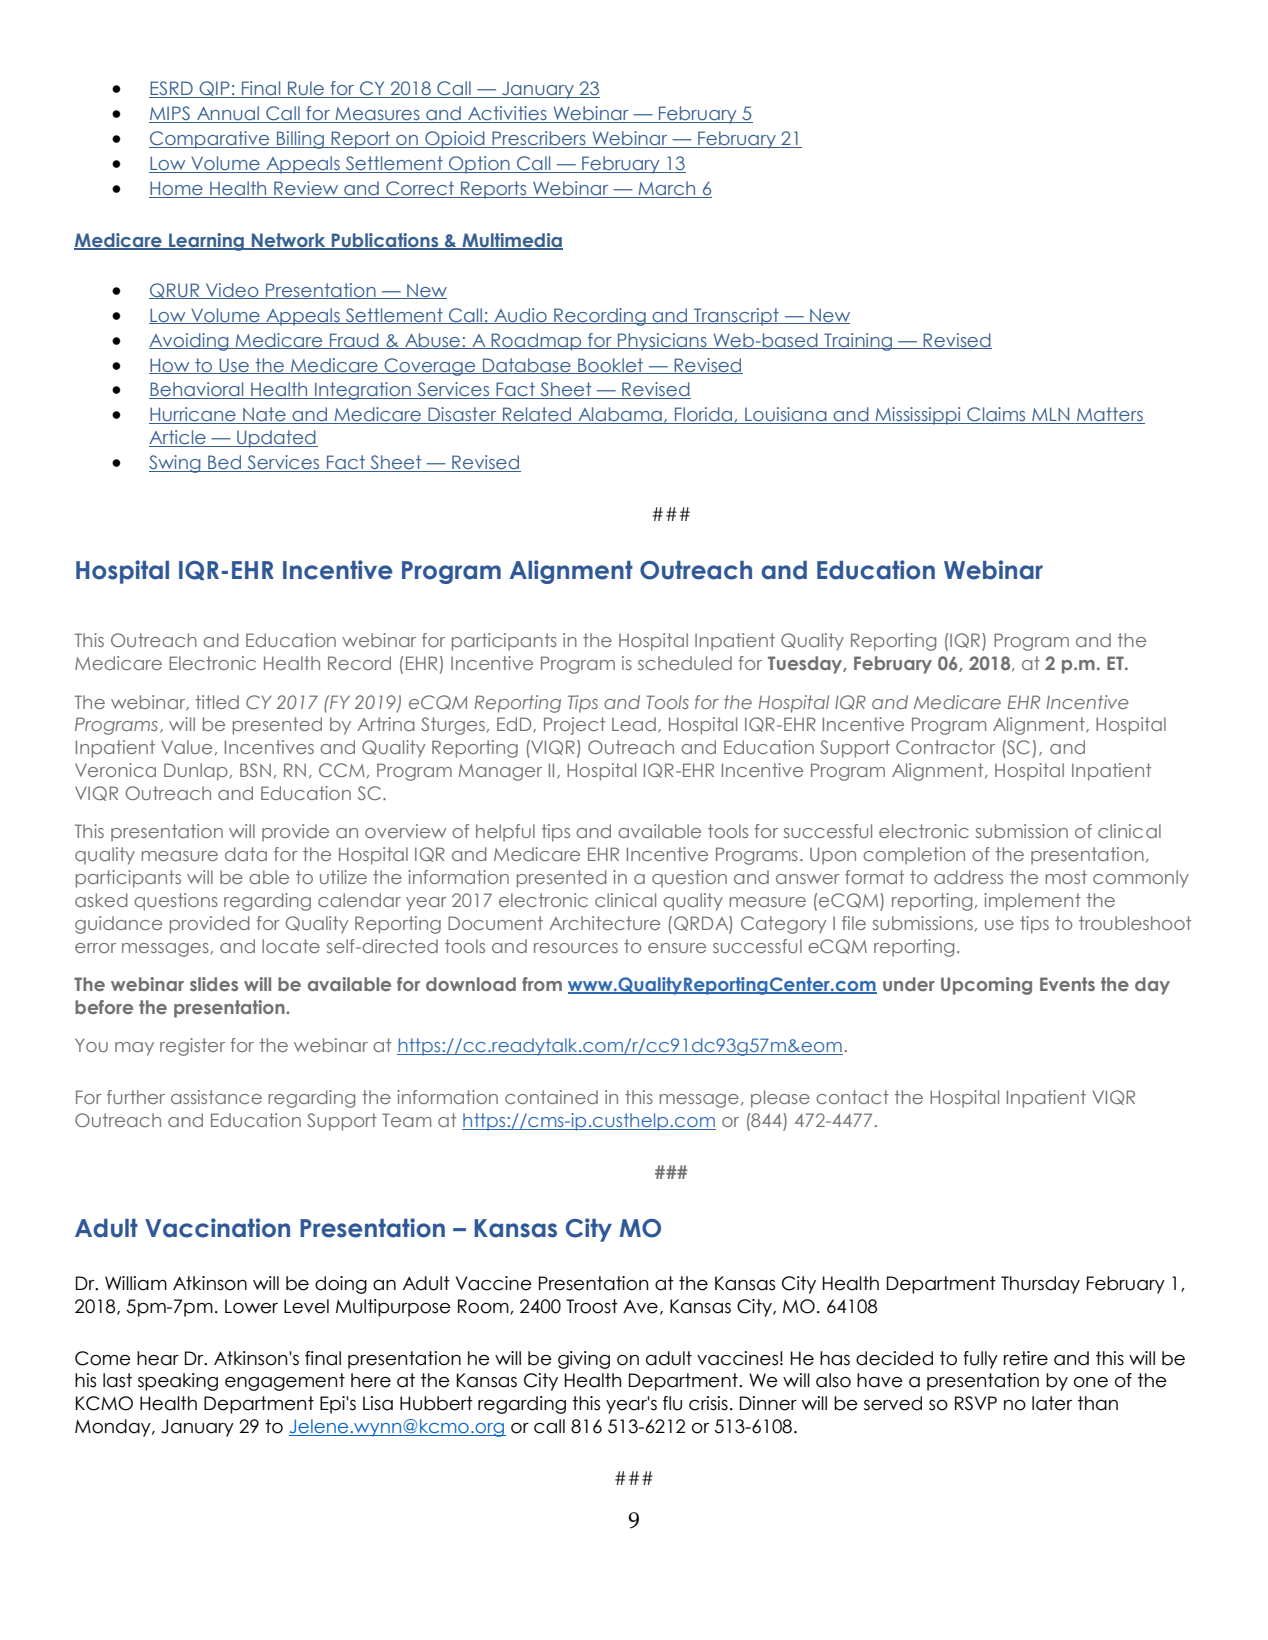 Image resolution: width=1268 pixels, height=1640 pixels. I want to click on Lead, so click(634, 724).
